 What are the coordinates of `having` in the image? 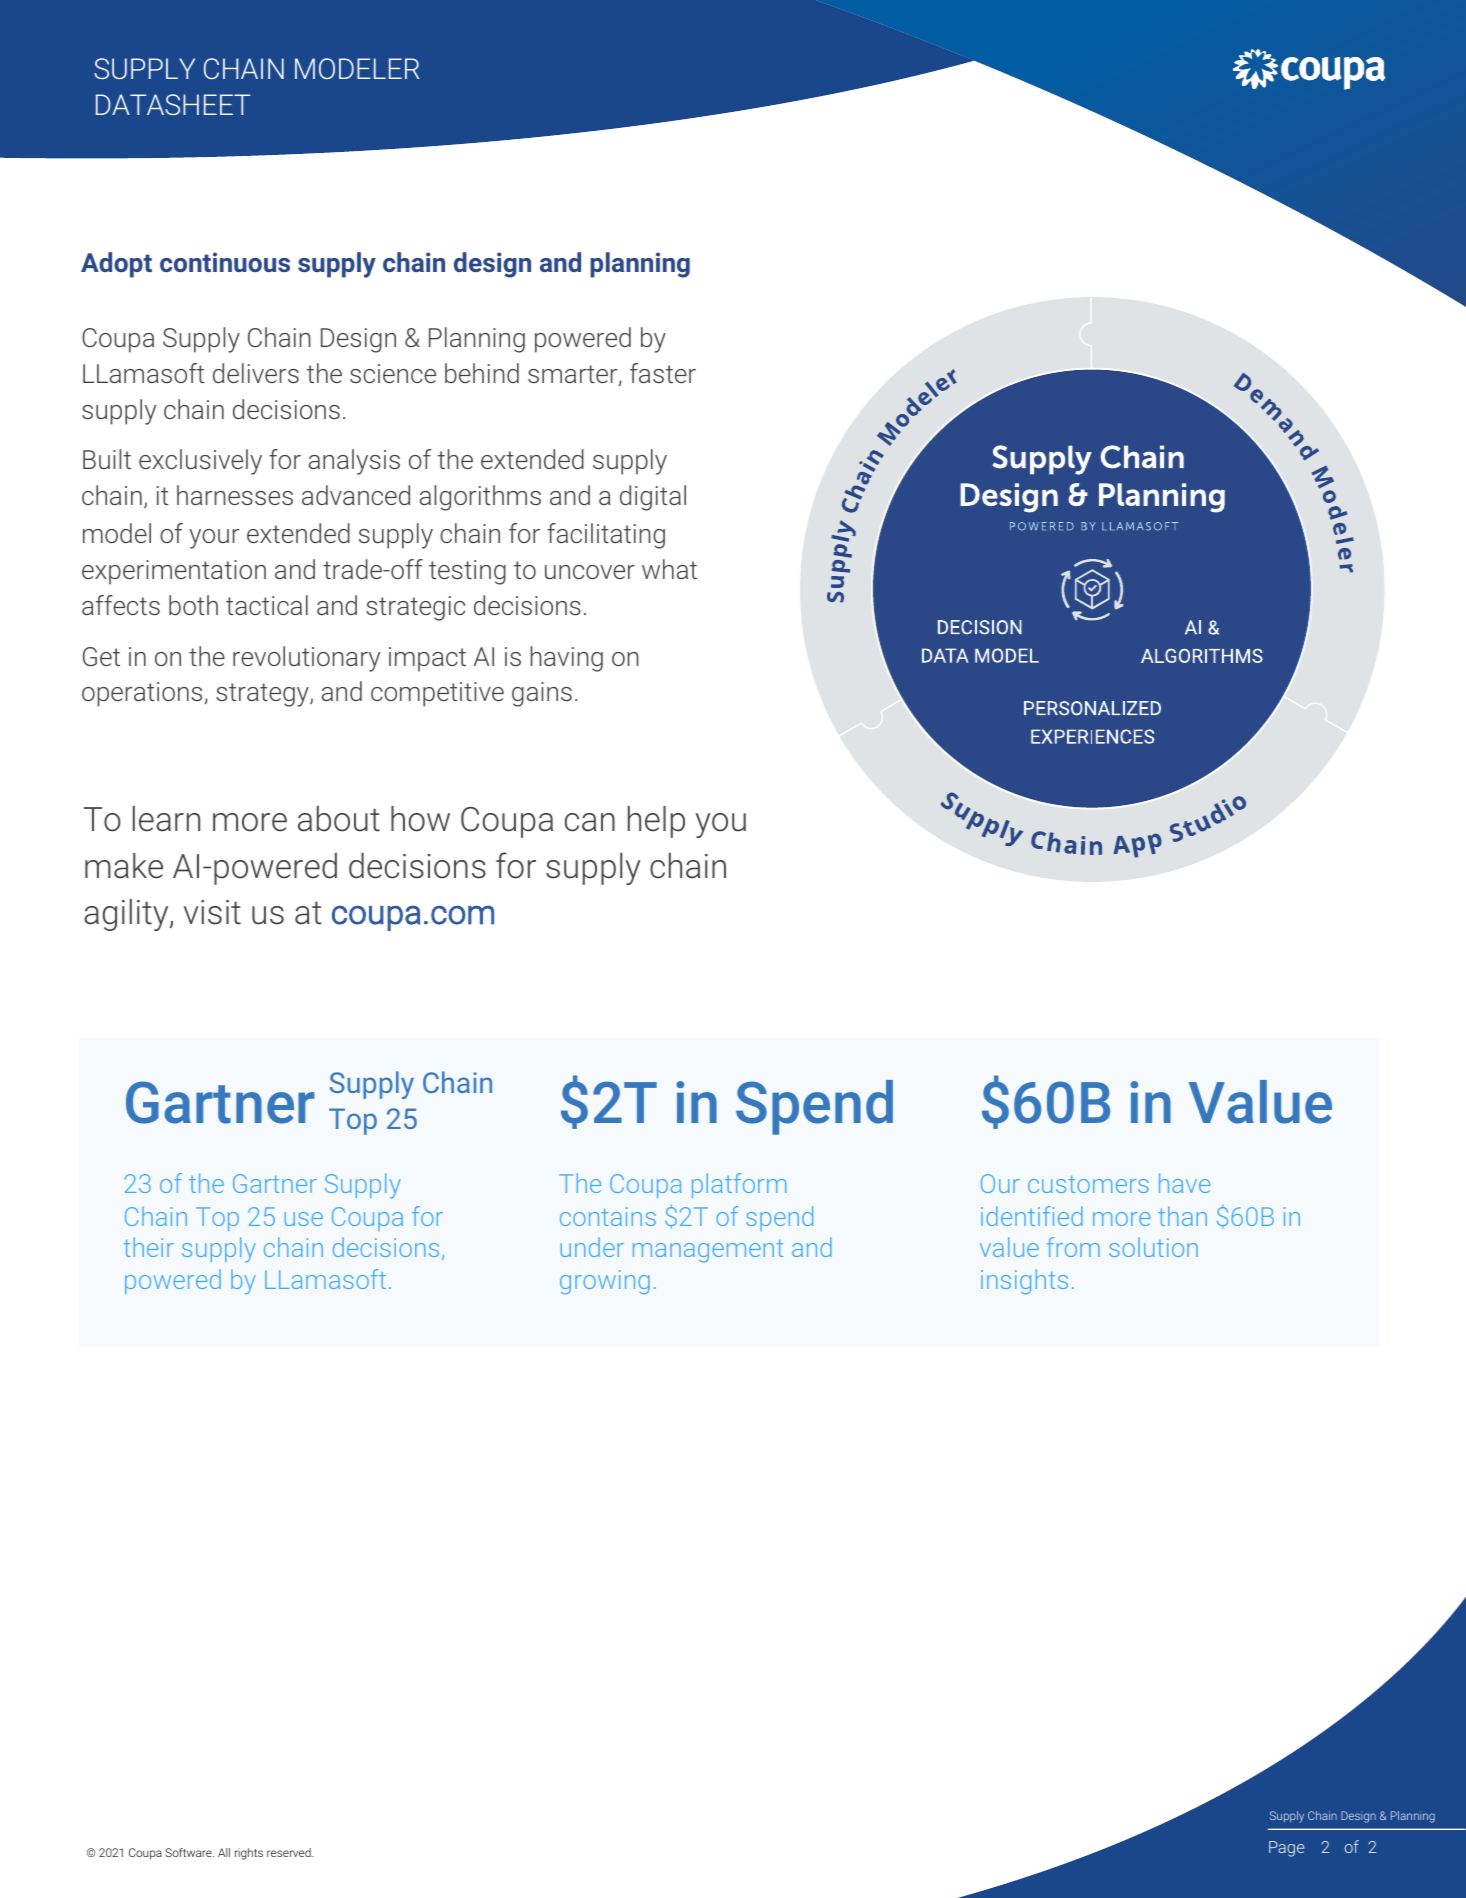 It's located at (567, 659).
